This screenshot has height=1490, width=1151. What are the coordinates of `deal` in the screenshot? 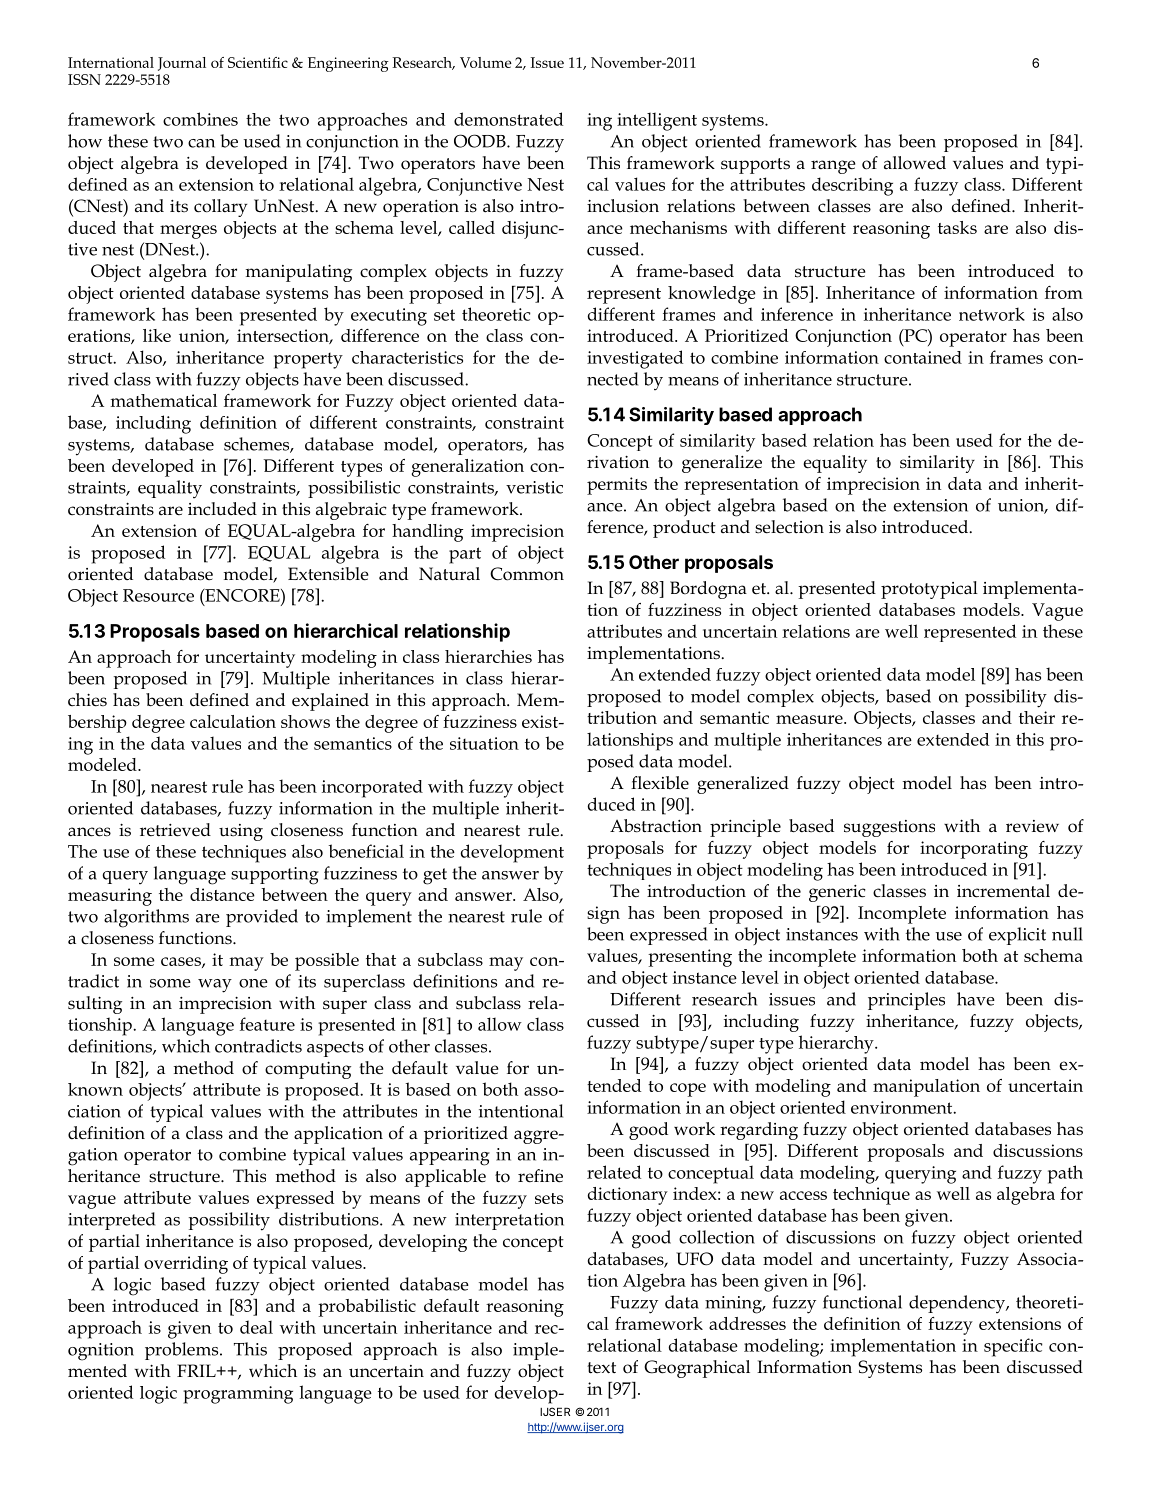 It's located at (256, 1327).
